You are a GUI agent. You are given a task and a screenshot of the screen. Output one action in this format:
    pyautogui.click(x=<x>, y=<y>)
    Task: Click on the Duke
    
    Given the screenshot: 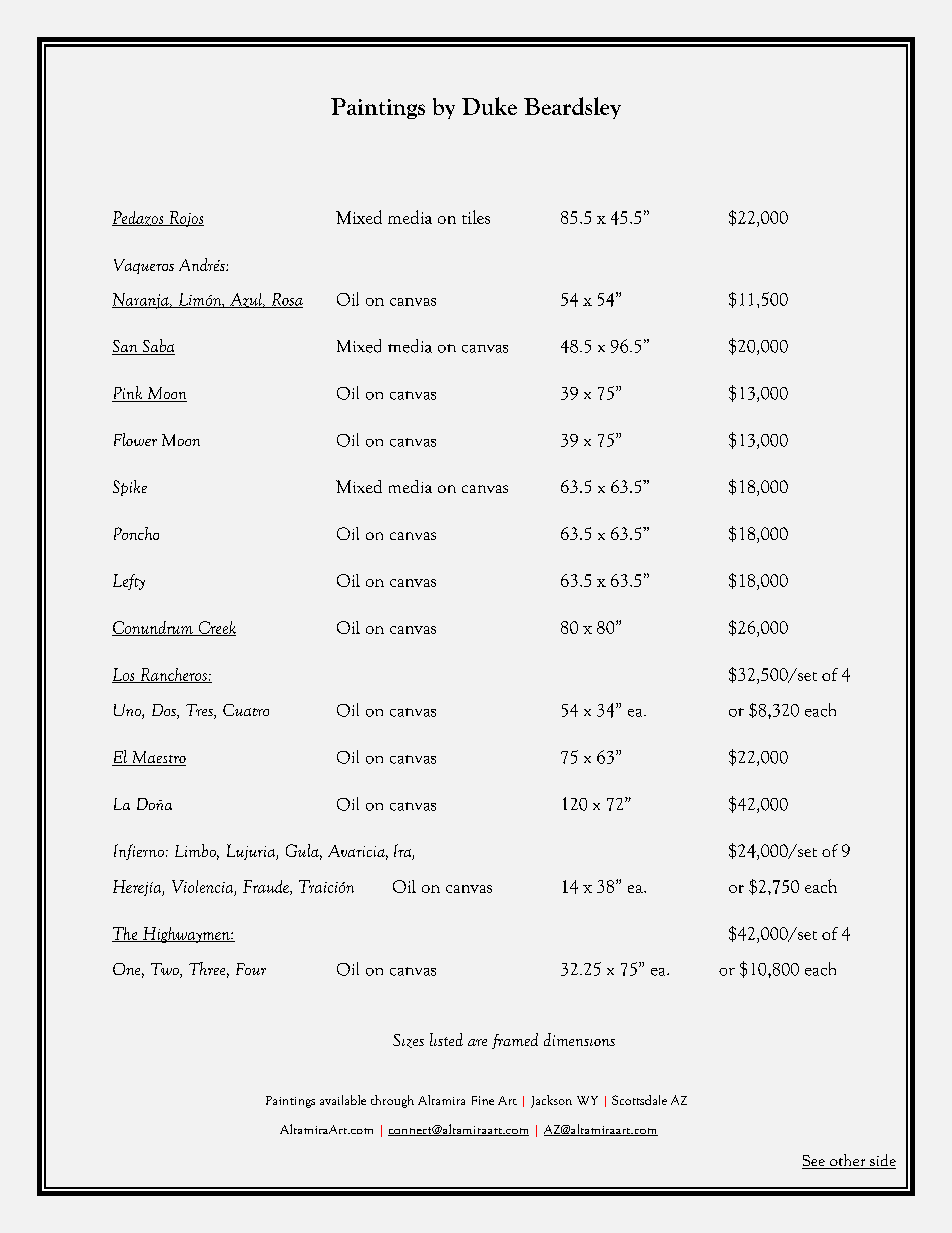 What is the action you would take?
    pyautogui.click(x=489, y=106)
